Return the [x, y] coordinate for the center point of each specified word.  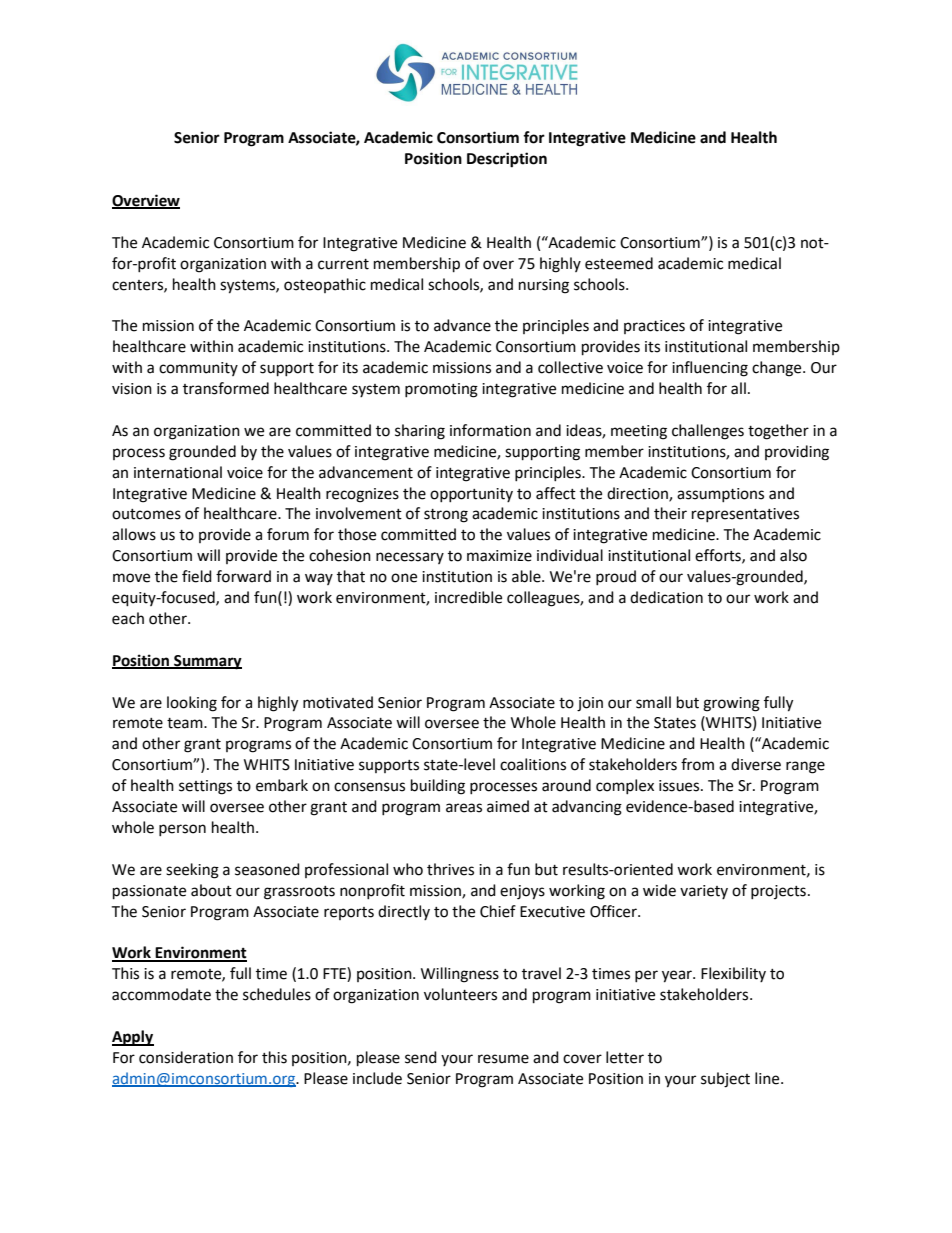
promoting [441, 390]
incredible [468, 597]
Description [507, 160]
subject [725, 1080]
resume [503, 1059]
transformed [226, 388]
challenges [708, 432]
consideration [186, 1057]
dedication [666, 597]
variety [704, 892]
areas [464, 808]
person [182, 830]
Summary [207, 662]
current [343, 264]
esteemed [619, 263]
